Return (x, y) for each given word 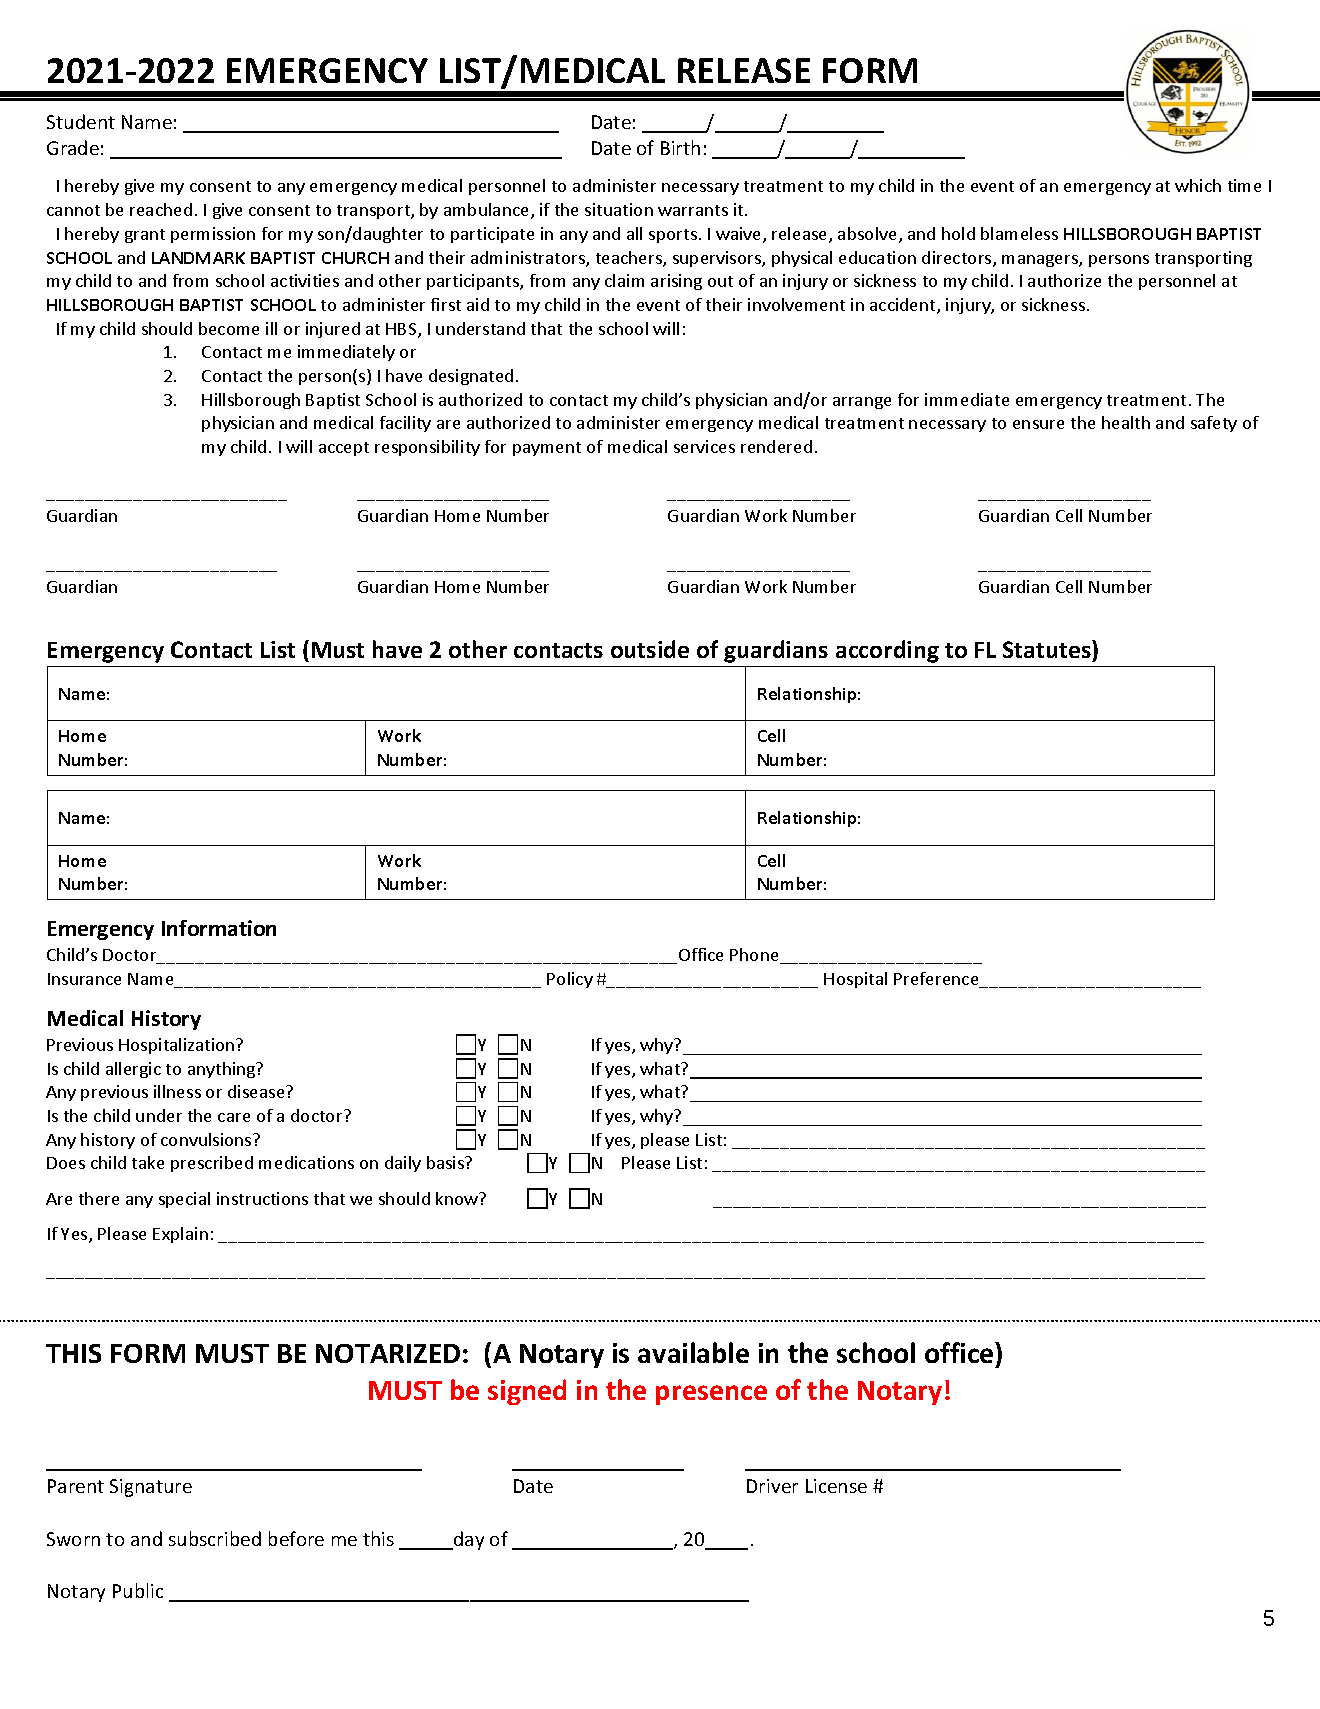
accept (344, 449)
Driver (772, 1486)
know (458, 1198)
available (693, 1352)
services (704, 446)
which (1198, 185)
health (1126, 422)
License (836, 1486)
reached (161, 209)
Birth (680, 147)
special (184, 1200)
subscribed (215, 1538)
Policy (570, 980)
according (887, 651)
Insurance (84, 979)
